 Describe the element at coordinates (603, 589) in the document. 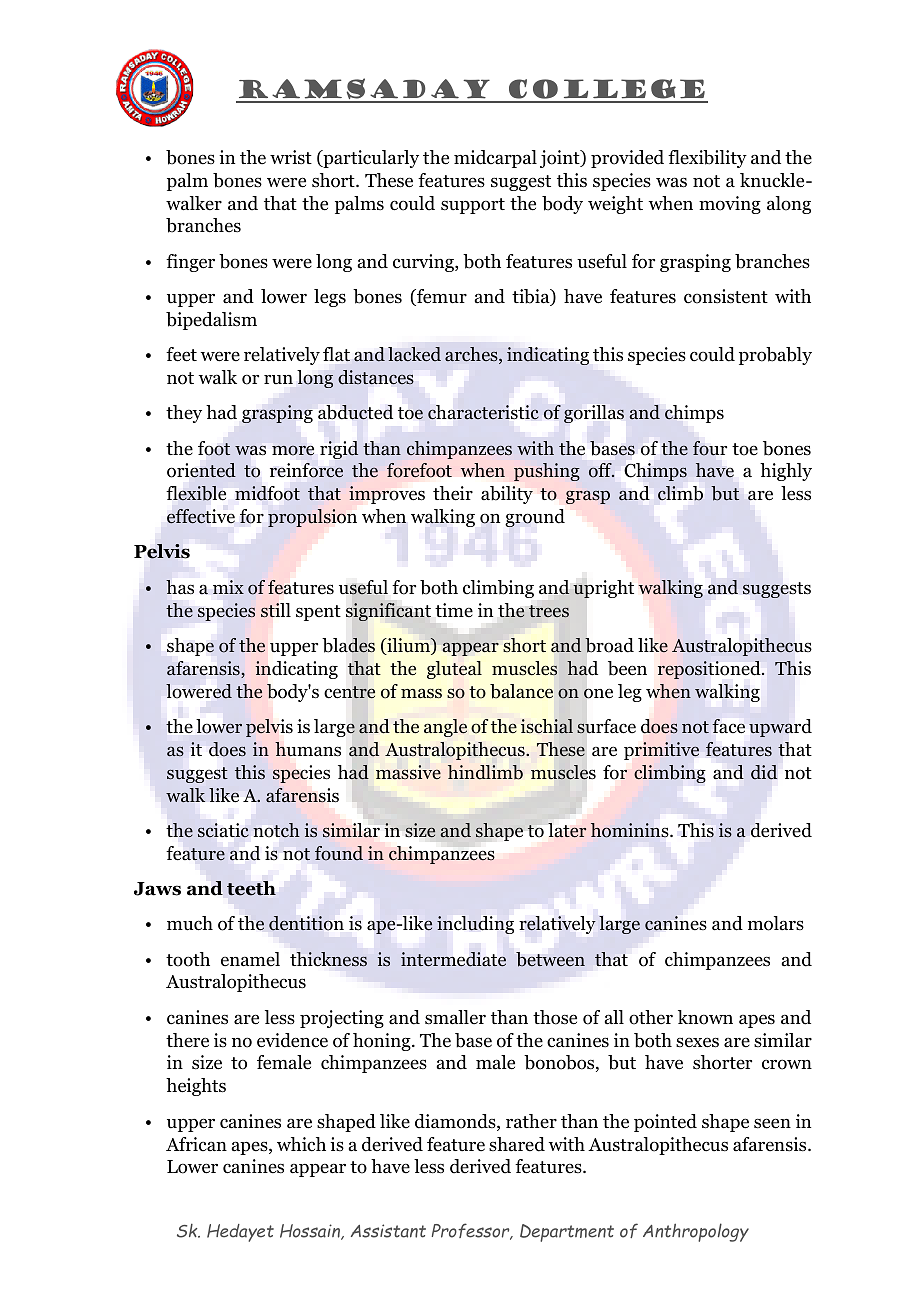

I see `upright` at that location.
